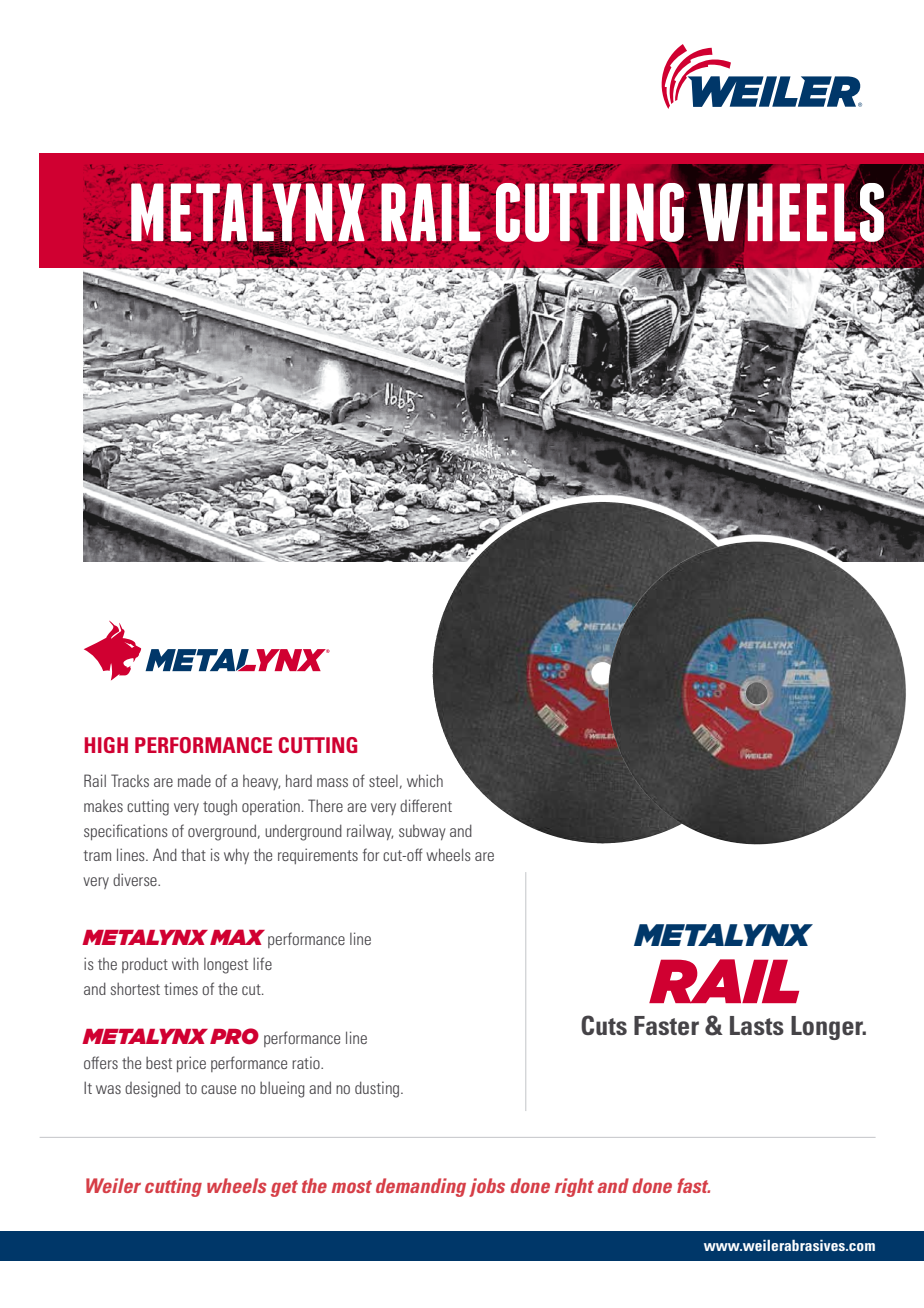 This document has height=1308, width=924. Describe the element at coordinates (378, 1089) in the document. I see `dusting` at that location.
